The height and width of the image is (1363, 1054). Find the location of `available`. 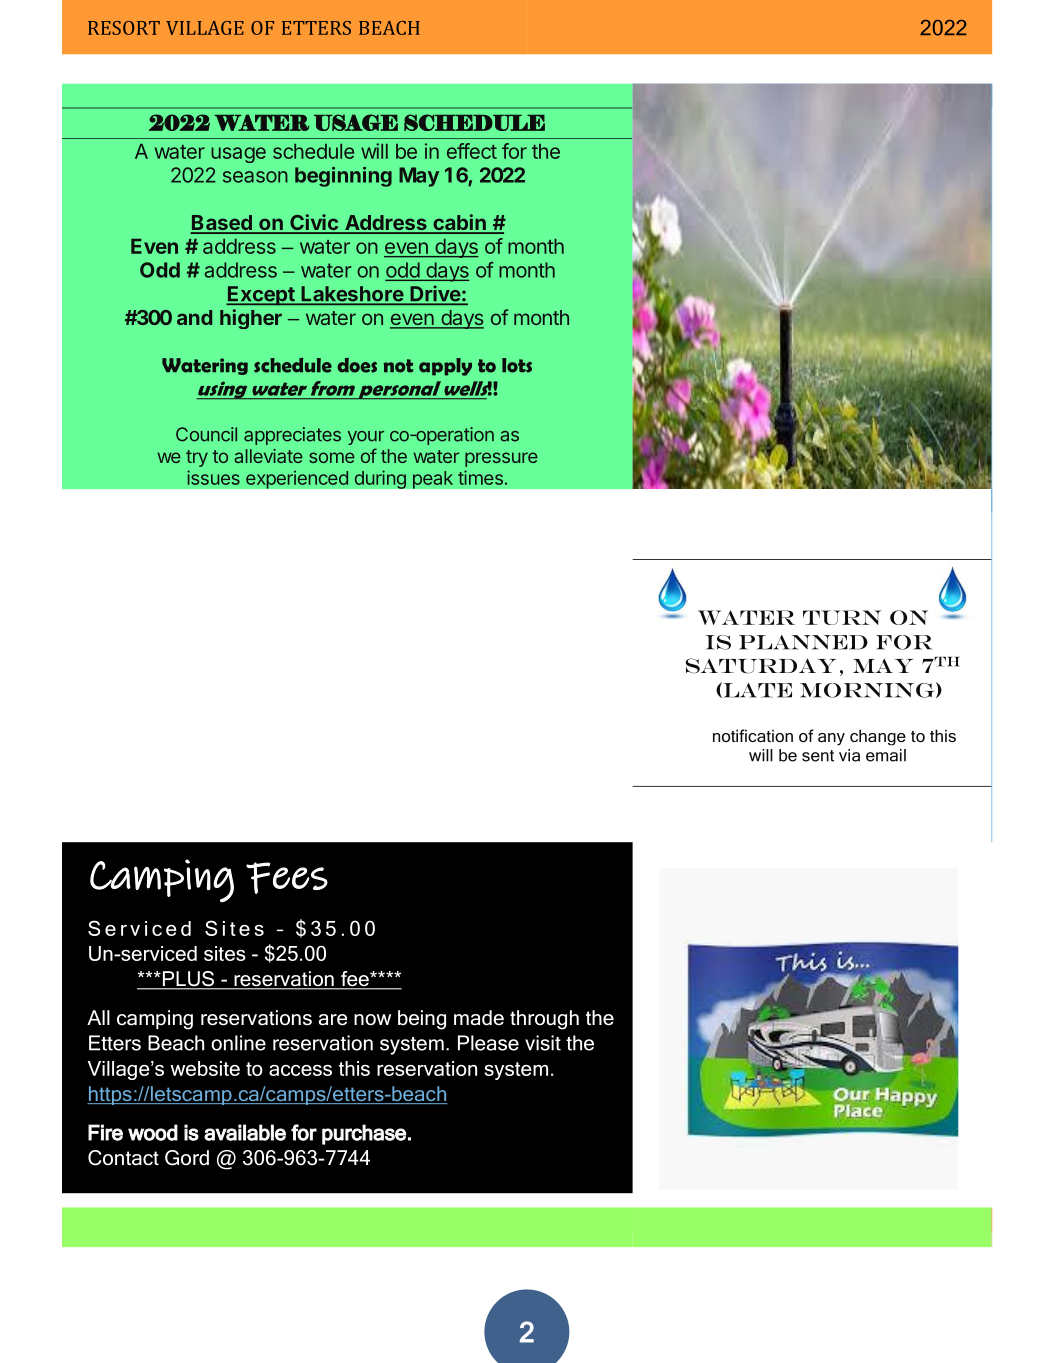

available is located at coordinates (245, 1132).
